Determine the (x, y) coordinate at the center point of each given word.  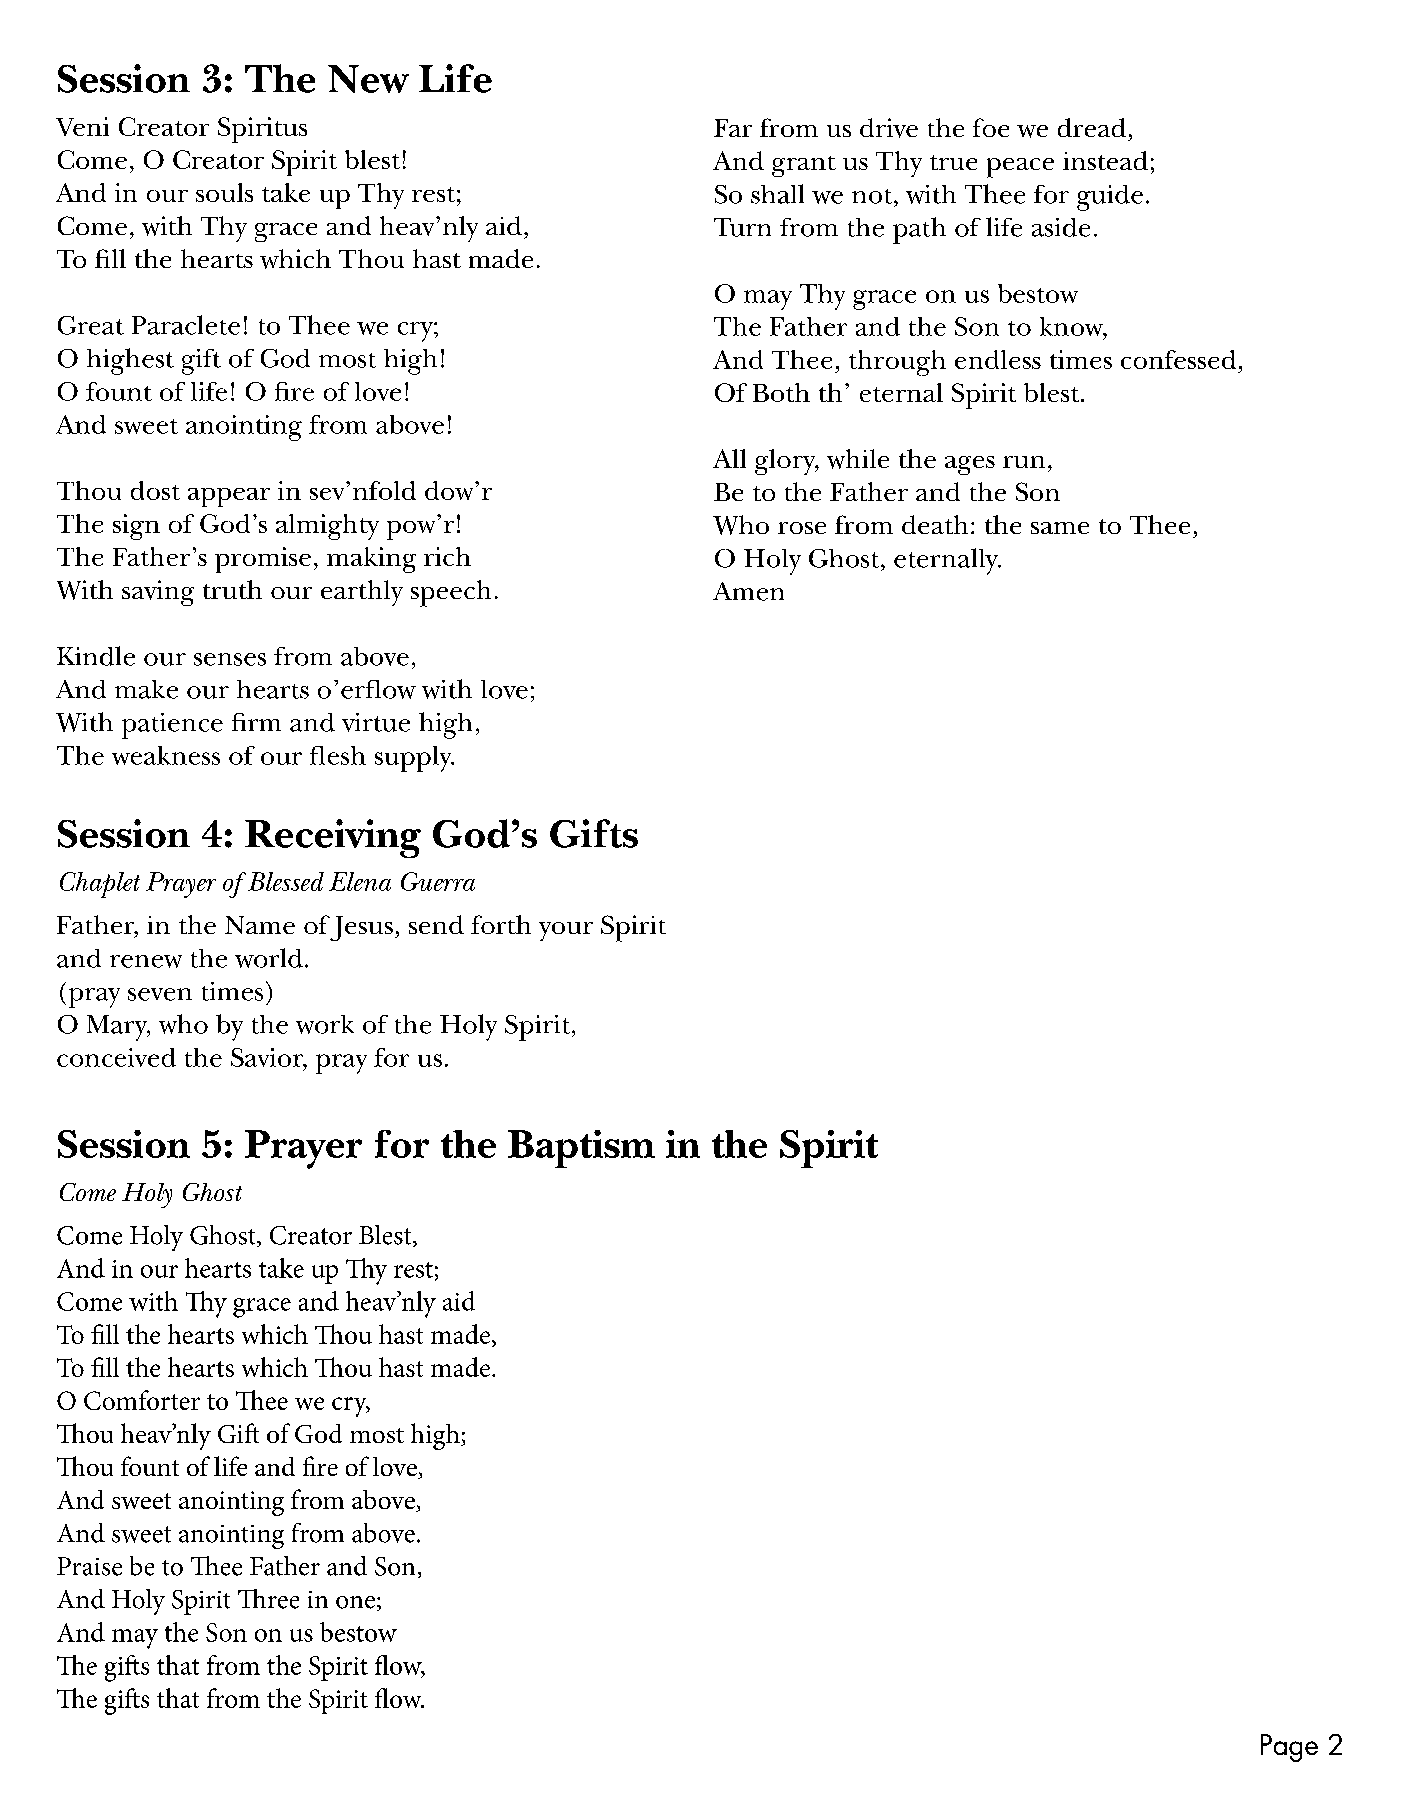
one (355, 1602)
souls (224, 192)
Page (1289, 1748)
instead (1105, 160)
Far (733, 128)
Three (268, 1599)
